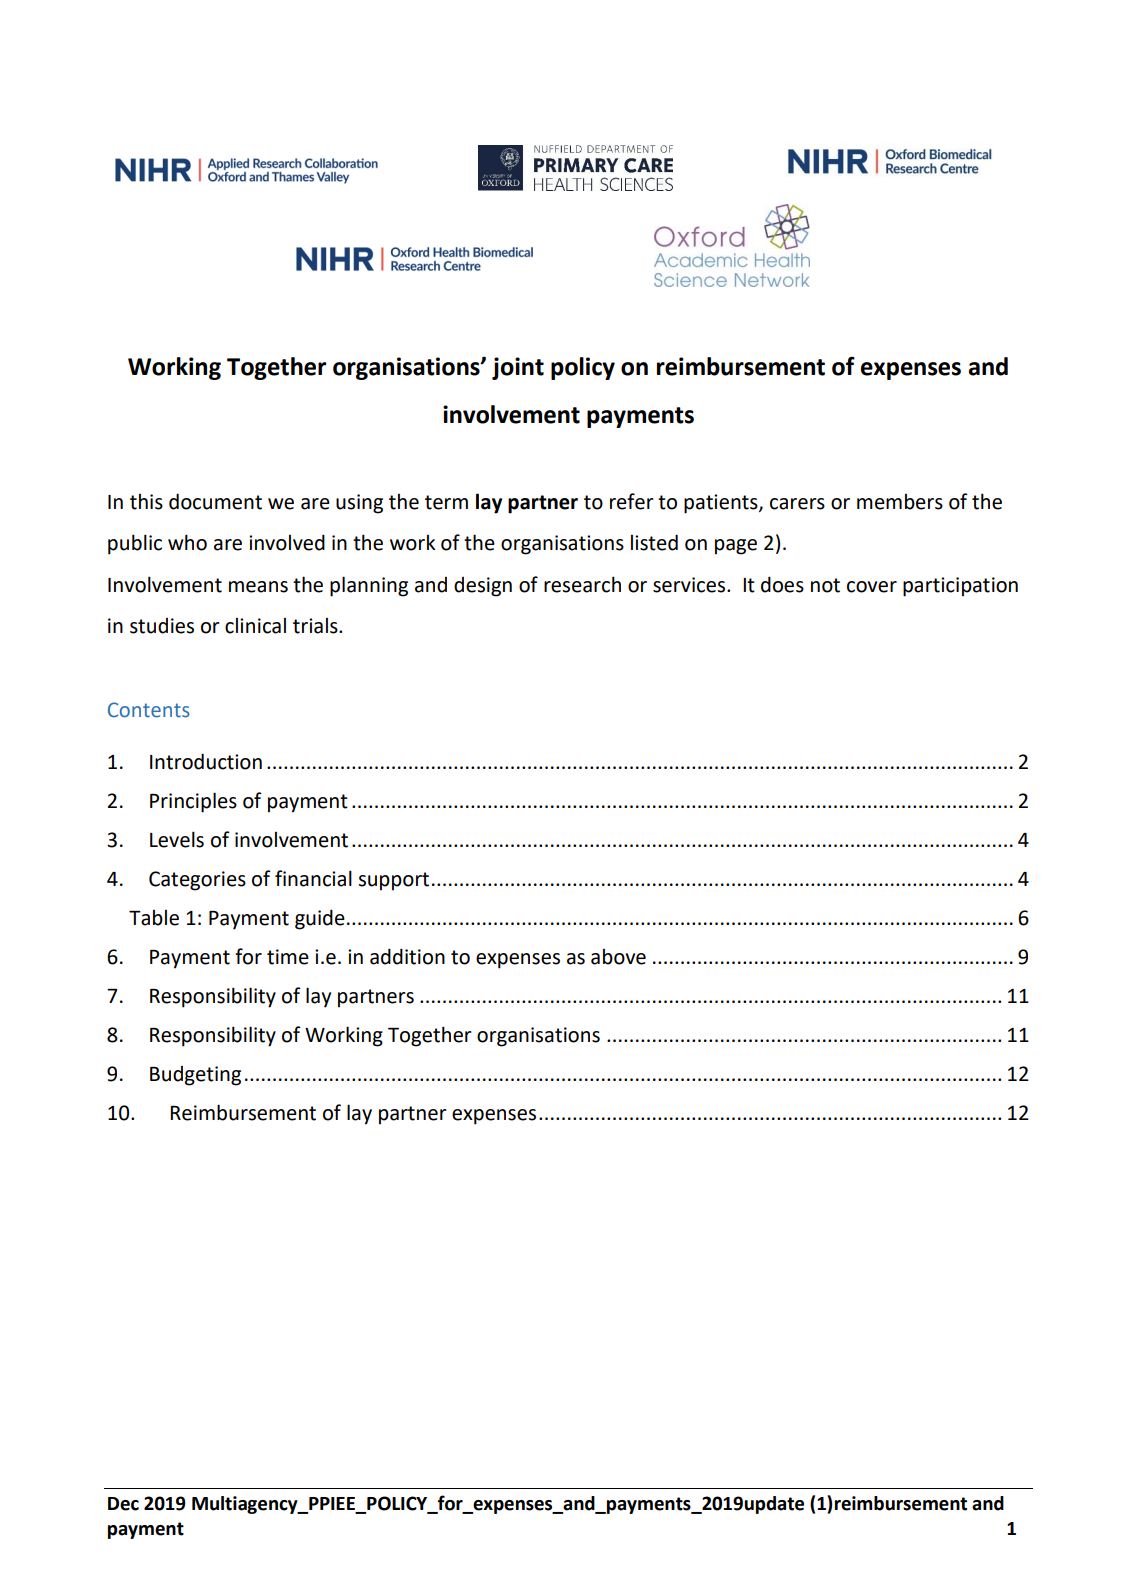 The height and width of the screenshot is (1590, 1124). What do you see at coordinates (123, 1504) in the screenshot?
I see `Dec` at bounding box center [123, 1504].
